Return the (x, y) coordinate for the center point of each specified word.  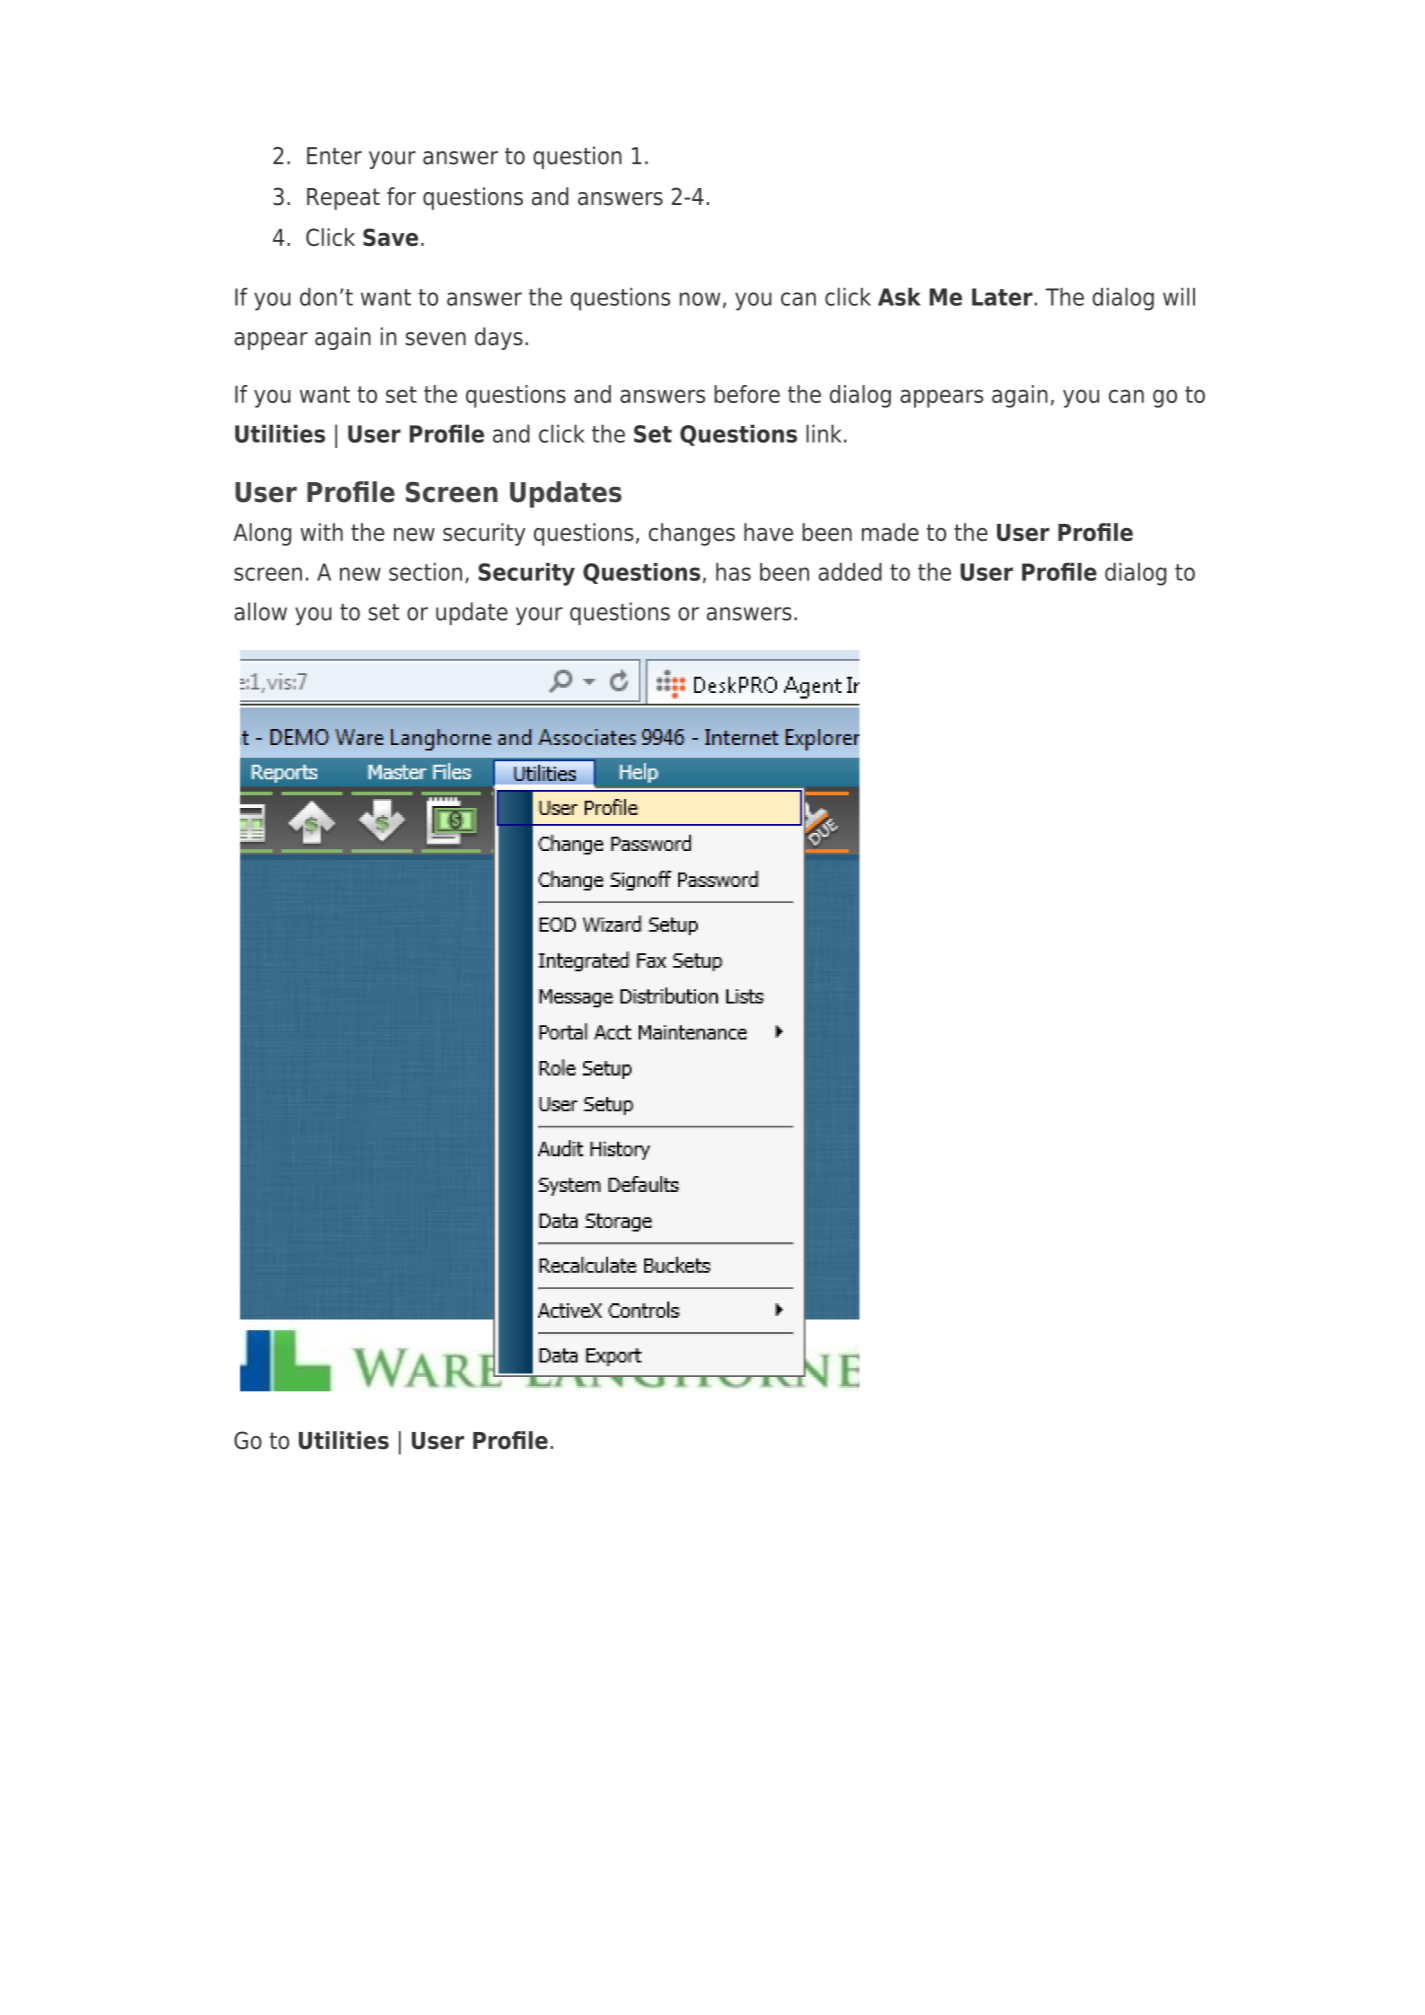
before (747, 394)
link (824, 433)
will (1179, 297)
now (700, 299)
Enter (334, 156)
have (768, 532)
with (322, 532)
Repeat (343, 199)
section (425, 572)
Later (1003, 297)
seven (436, 339)
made (890, 532)
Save (390, 237)
